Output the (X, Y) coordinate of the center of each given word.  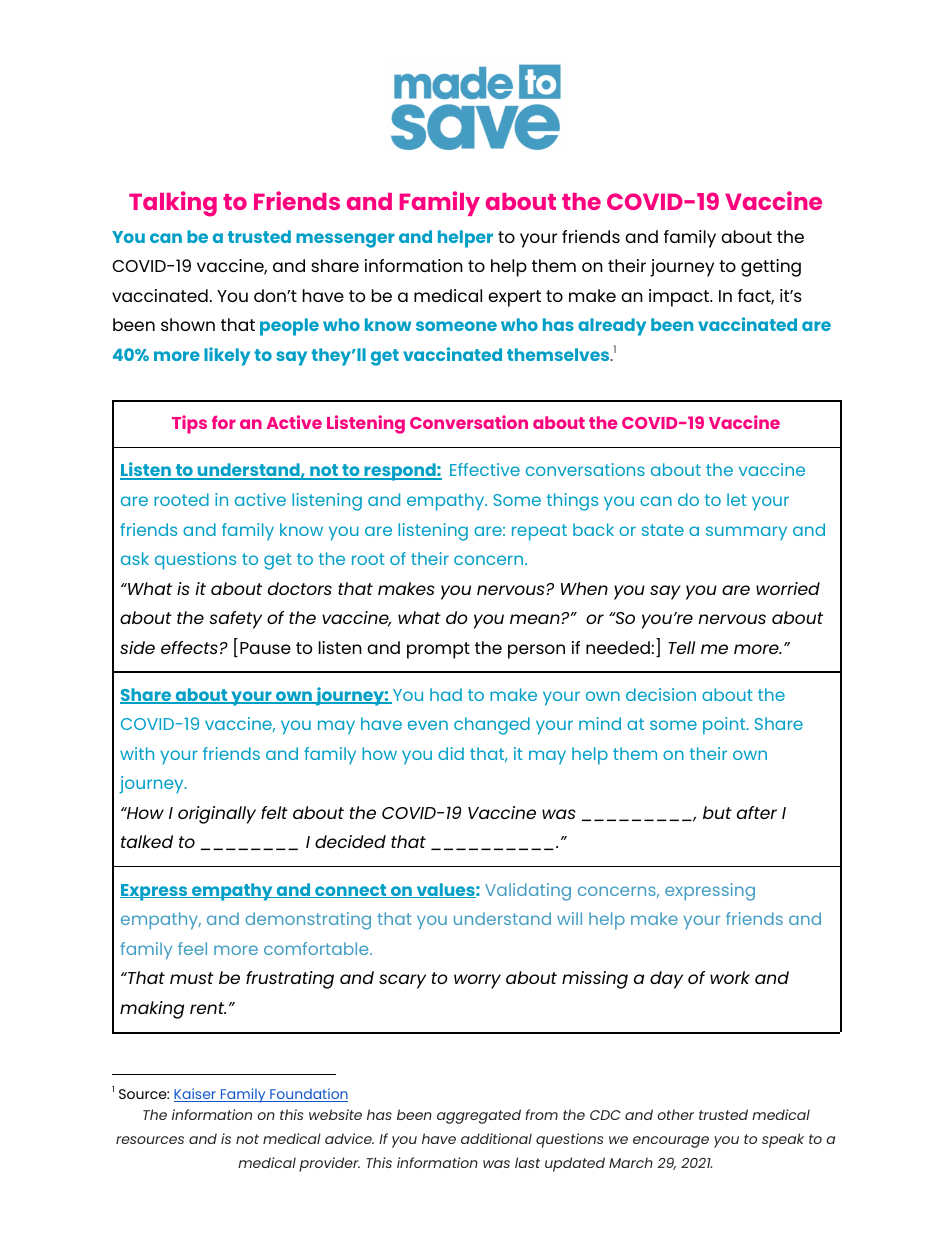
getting (771, 268)
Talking (173, 204)
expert (514, 298)
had (446, 694)
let (737, 499)
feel (192, 948)
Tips (189, 424)
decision (661, 694)
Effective (485, 469)
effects (189, 647)
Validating (528, 892)
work (730, 977)
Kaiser (196, 1095)
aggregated (479, 1116)
